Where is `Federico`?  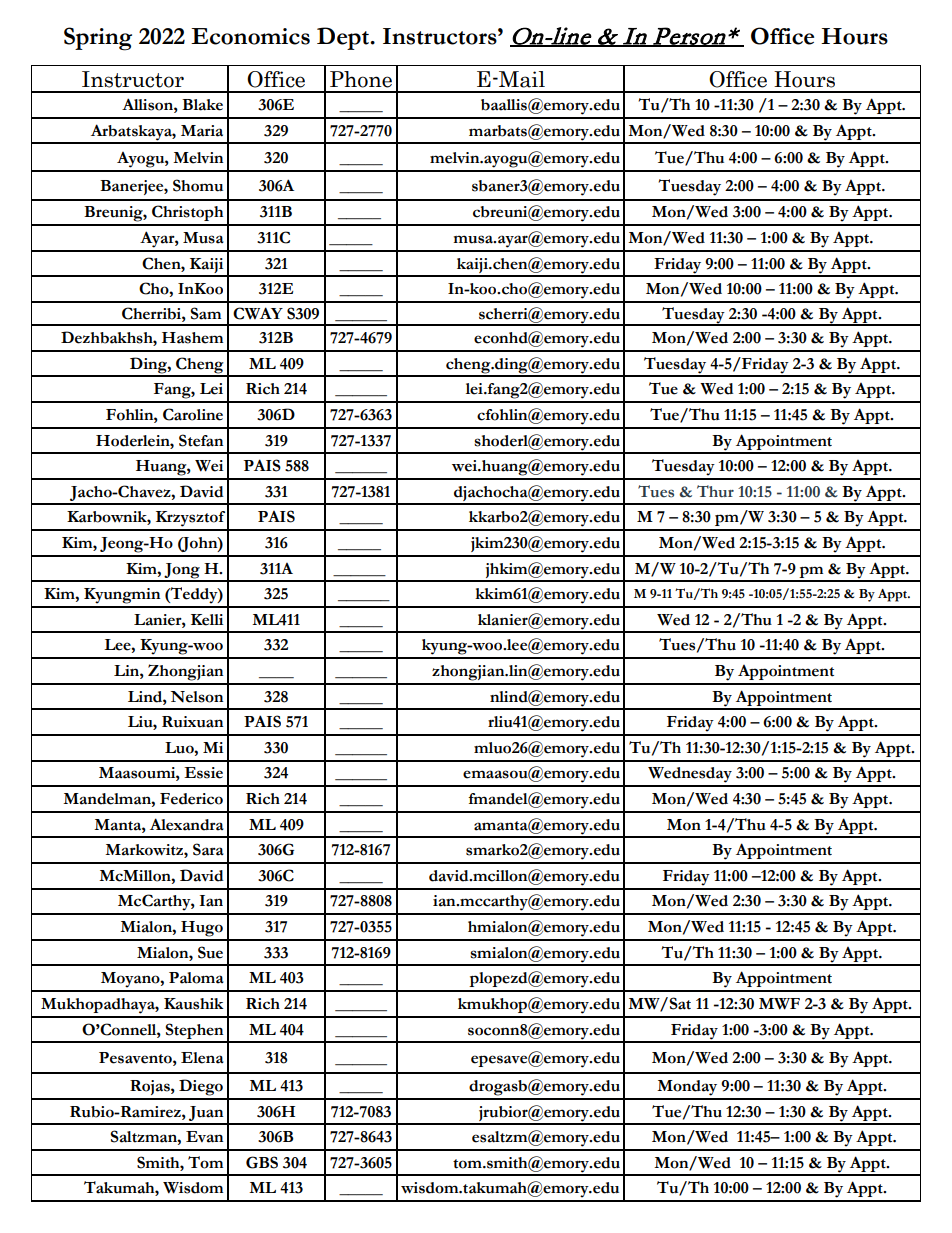 Federico is located at coordinates (191, 799).
